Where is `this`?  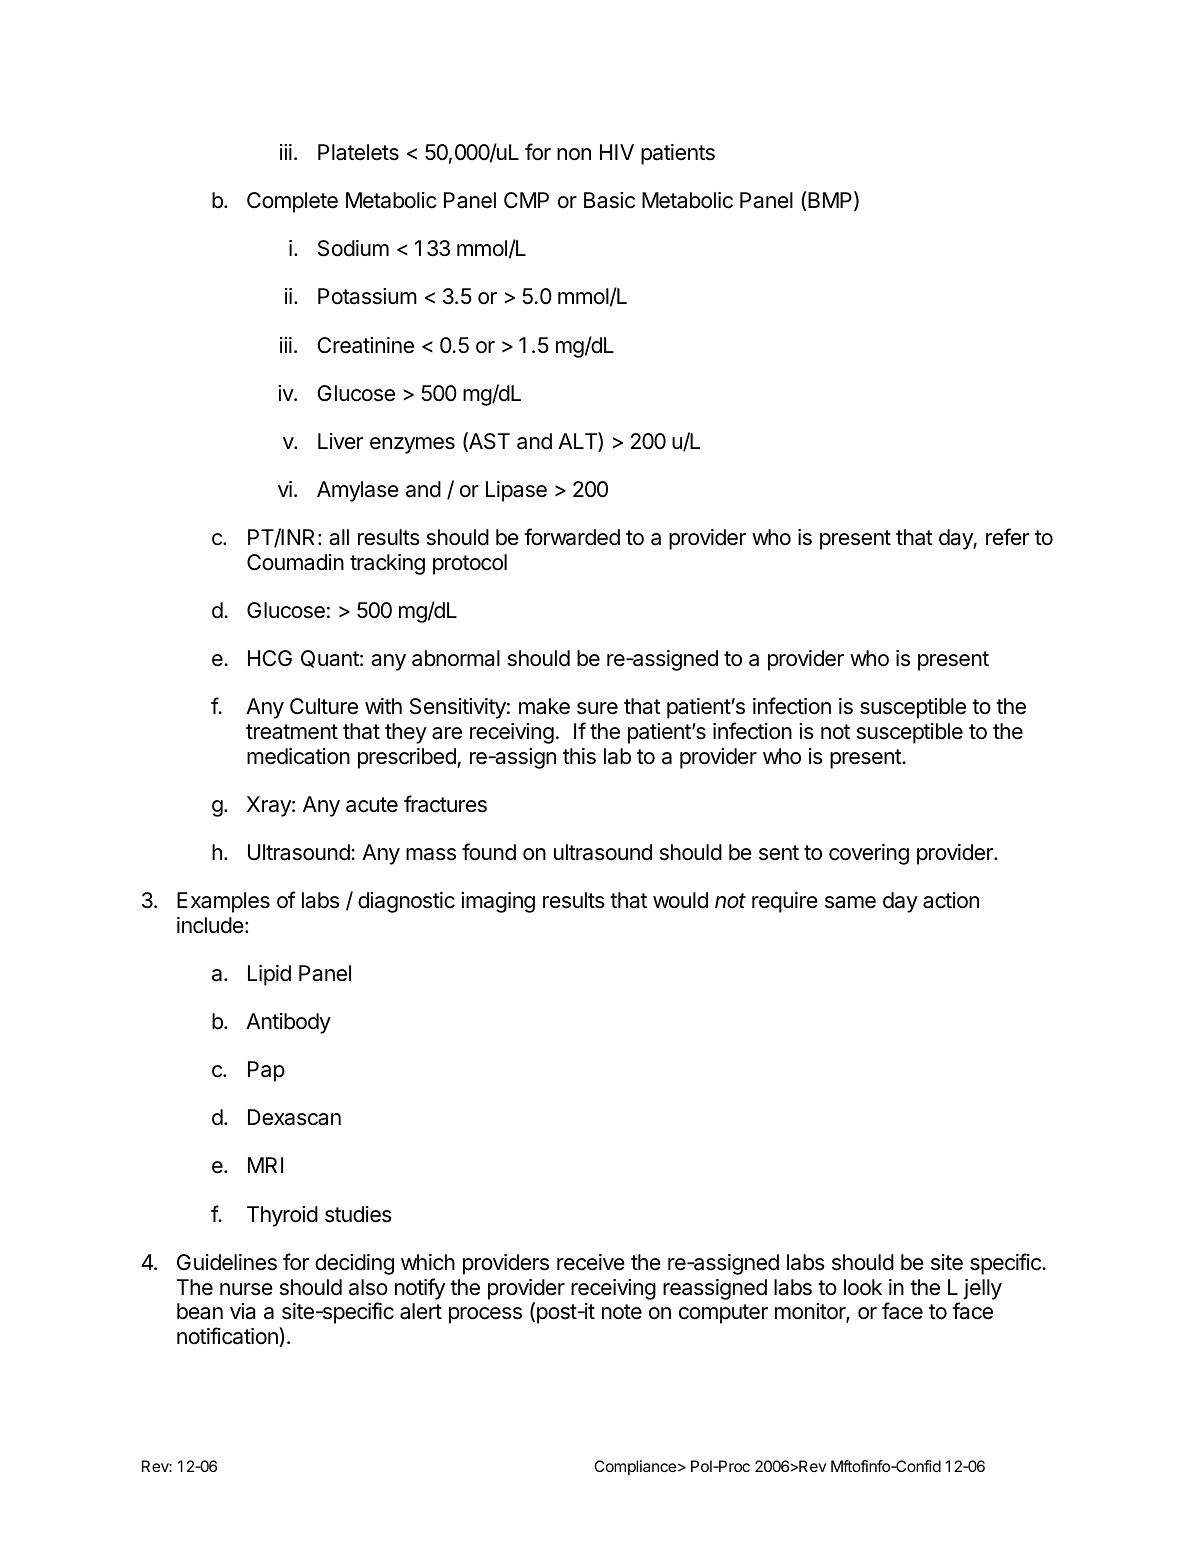
this is located at coordinates (579, 756).
